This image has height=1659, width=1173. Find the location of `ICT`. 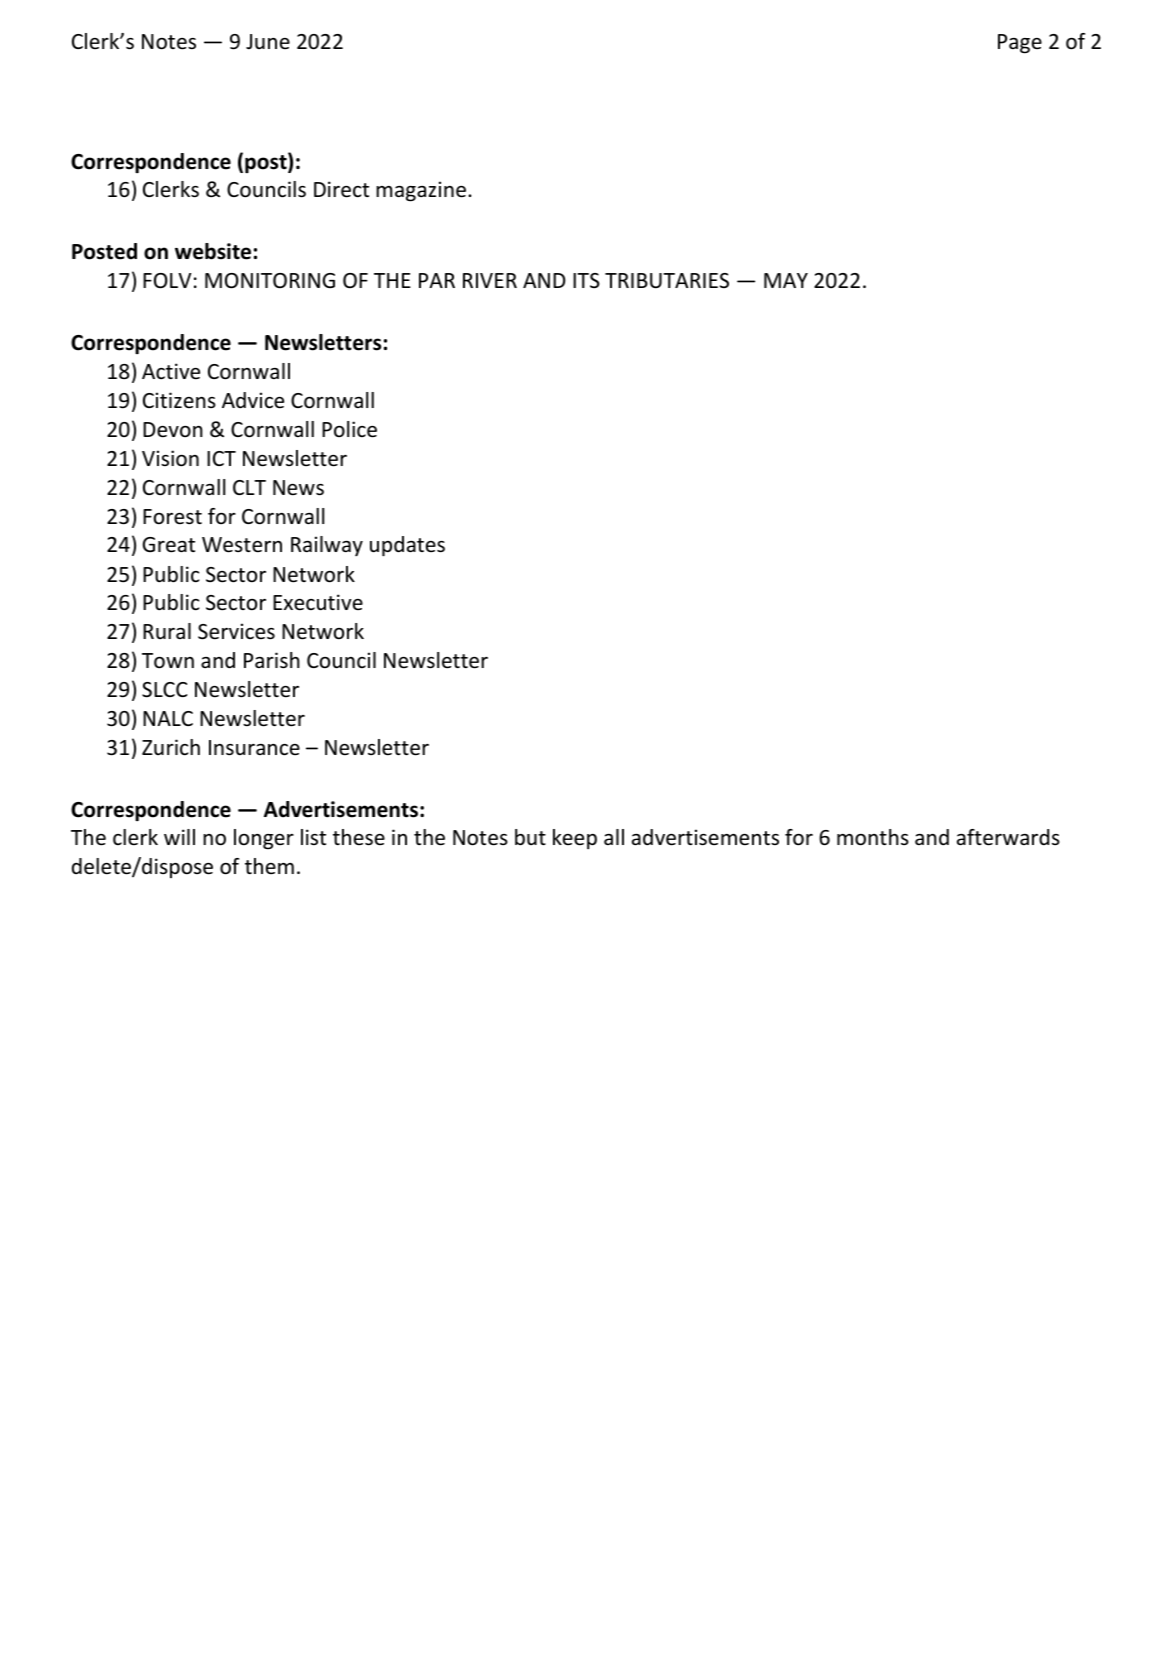

ICT is located at coordinates (221, 458).
